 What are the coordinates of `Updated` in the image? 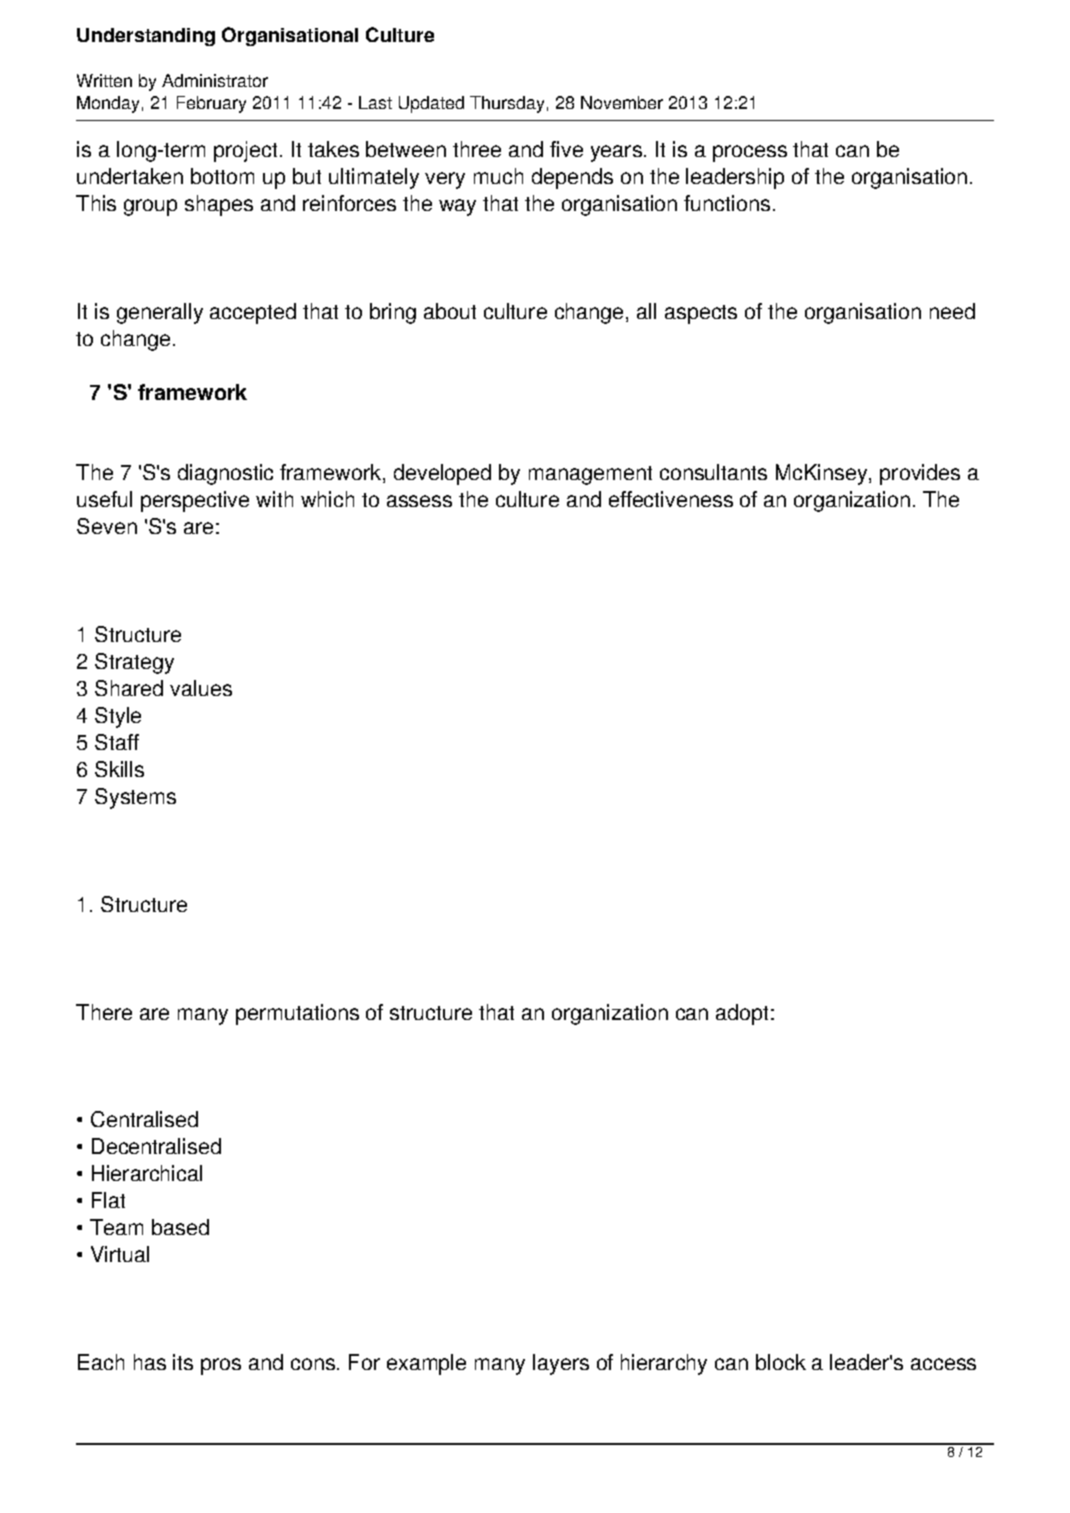 It's located at (431, 104).
